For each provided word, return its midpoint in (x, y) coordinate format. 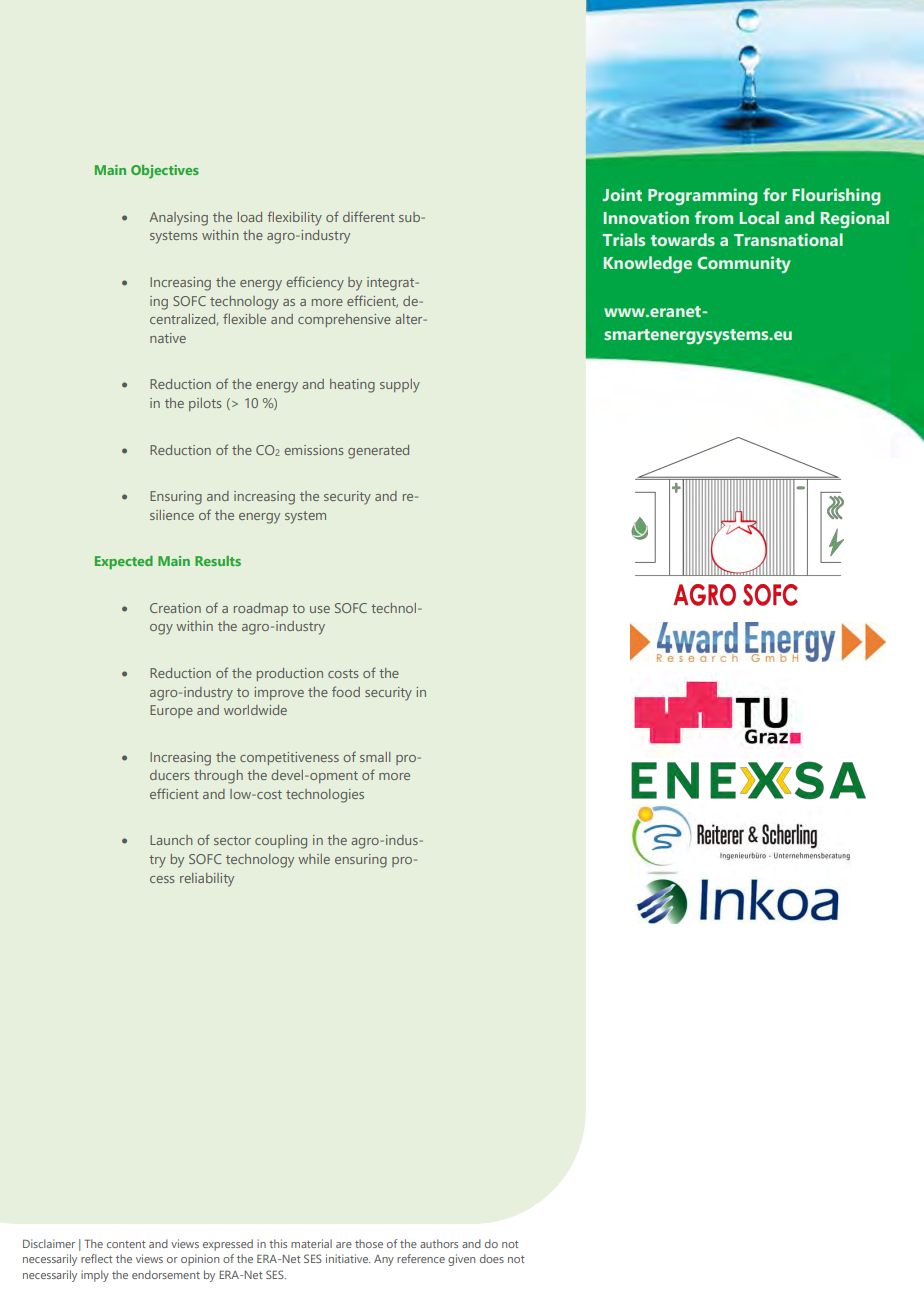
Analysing (178, 219)
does (492, 1258)
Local (759, 217)
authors (439, 1243)
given (461, 1260)
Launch (171, 840)
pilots (205, 404)
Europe (171, 711)
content (126, 1244)
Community (744, 264)
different (369, 216)
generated (378, 452)
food (346, 691)
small (375, 757)
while (314, 859)
